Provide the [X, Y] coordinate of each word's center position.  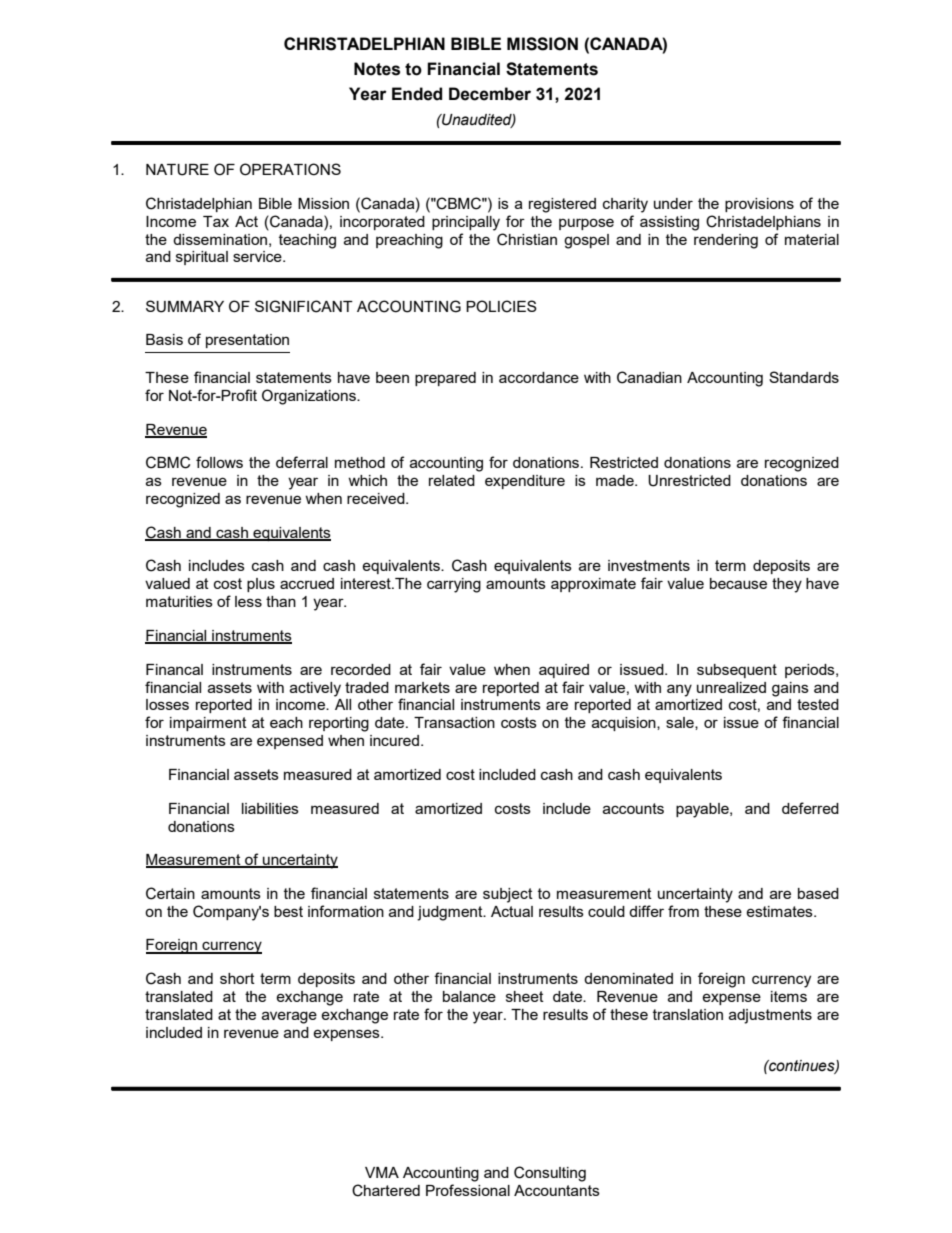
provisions [759, 205]
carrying [454, 585]
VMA [382, 1172]
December [490, 94]
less [248, 601]
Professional [468, 1190]
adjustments [770, 1016]
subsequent [737, 671]
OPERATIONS [290, 169]
